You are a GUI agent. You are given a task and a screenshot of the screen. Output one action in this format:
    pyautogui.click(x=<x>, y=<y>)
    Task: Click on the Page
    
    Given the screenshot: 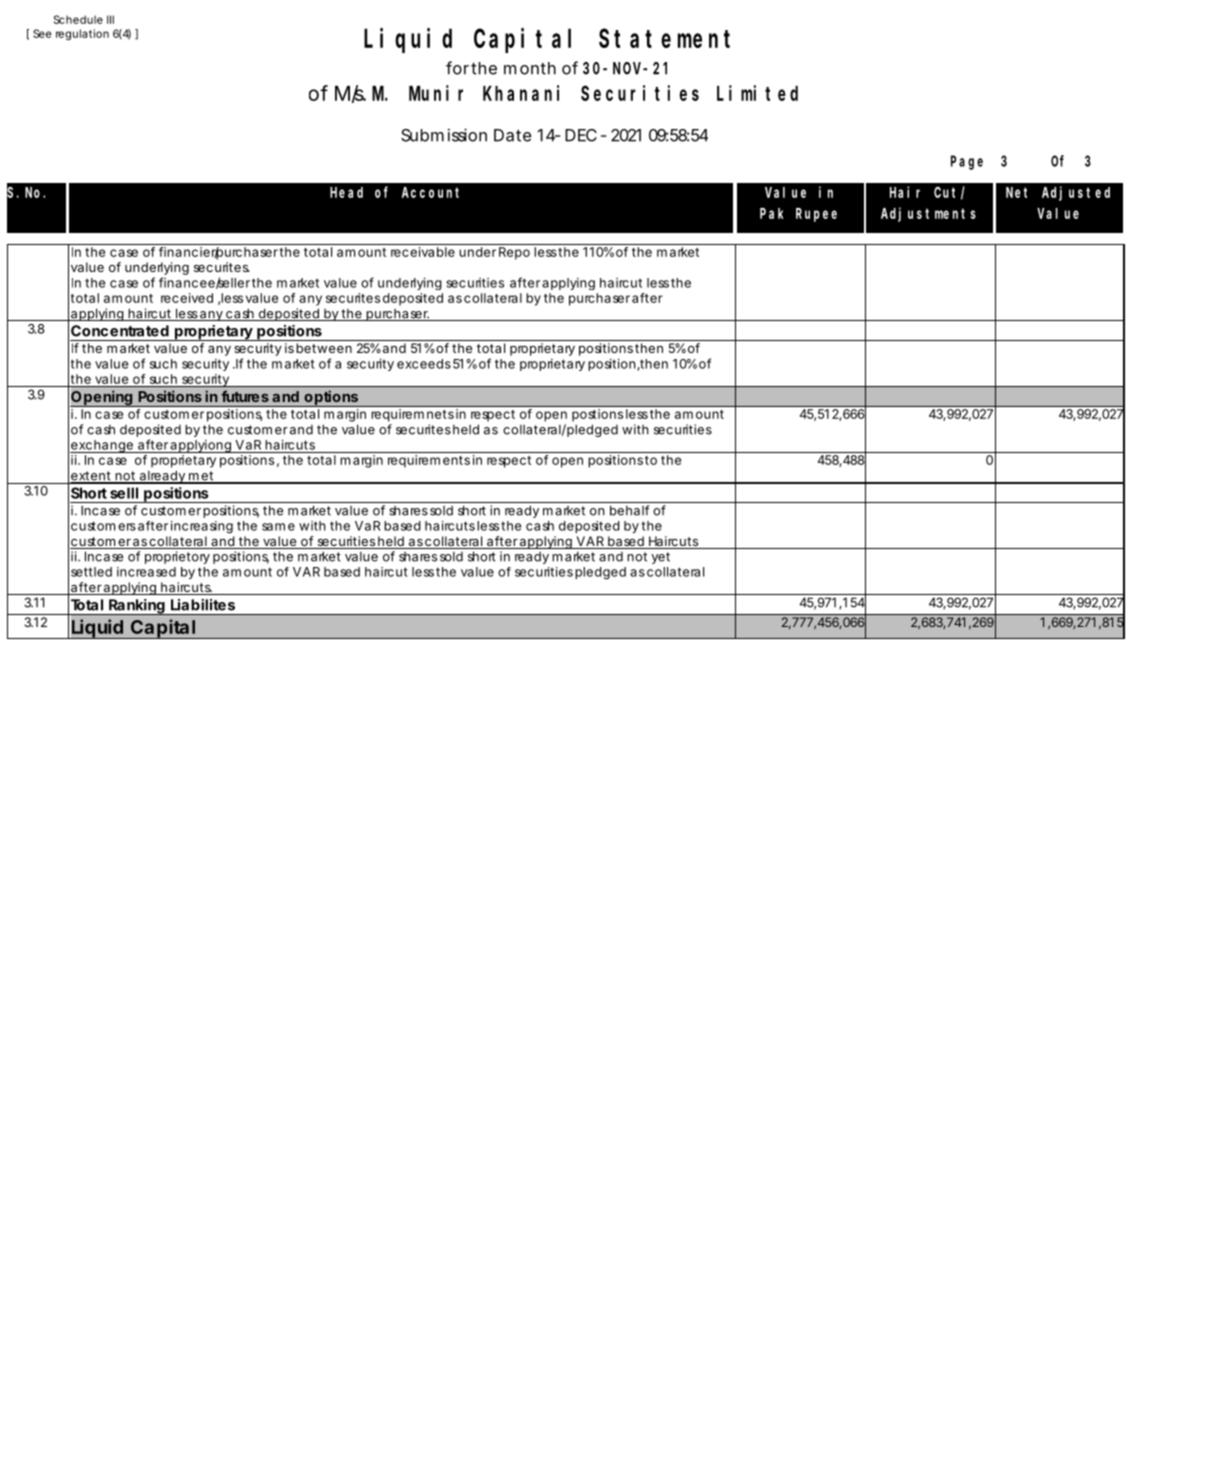 What is the action you would take?
    pyautogui.click(x=967, y=162)
